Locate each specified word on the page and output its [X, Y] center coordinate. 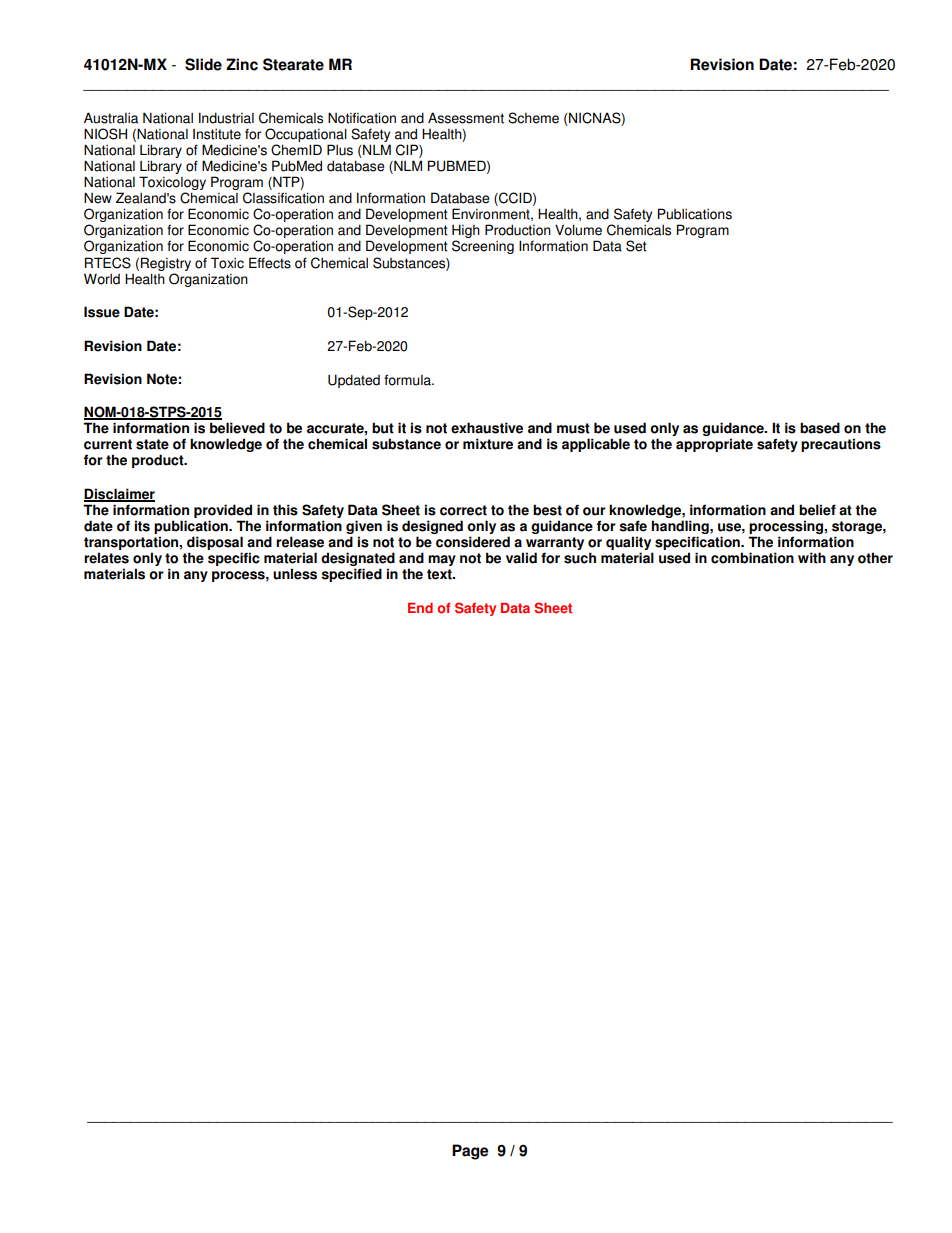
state [152, 444]
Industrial [226, 118]
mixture [488, 444]
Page [470, 1152]
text [440, 574]
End [420, 608]
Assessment [466, 118]
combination [752, 558]
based [820, 428]
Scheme [533, 118]
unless [295, 574]
